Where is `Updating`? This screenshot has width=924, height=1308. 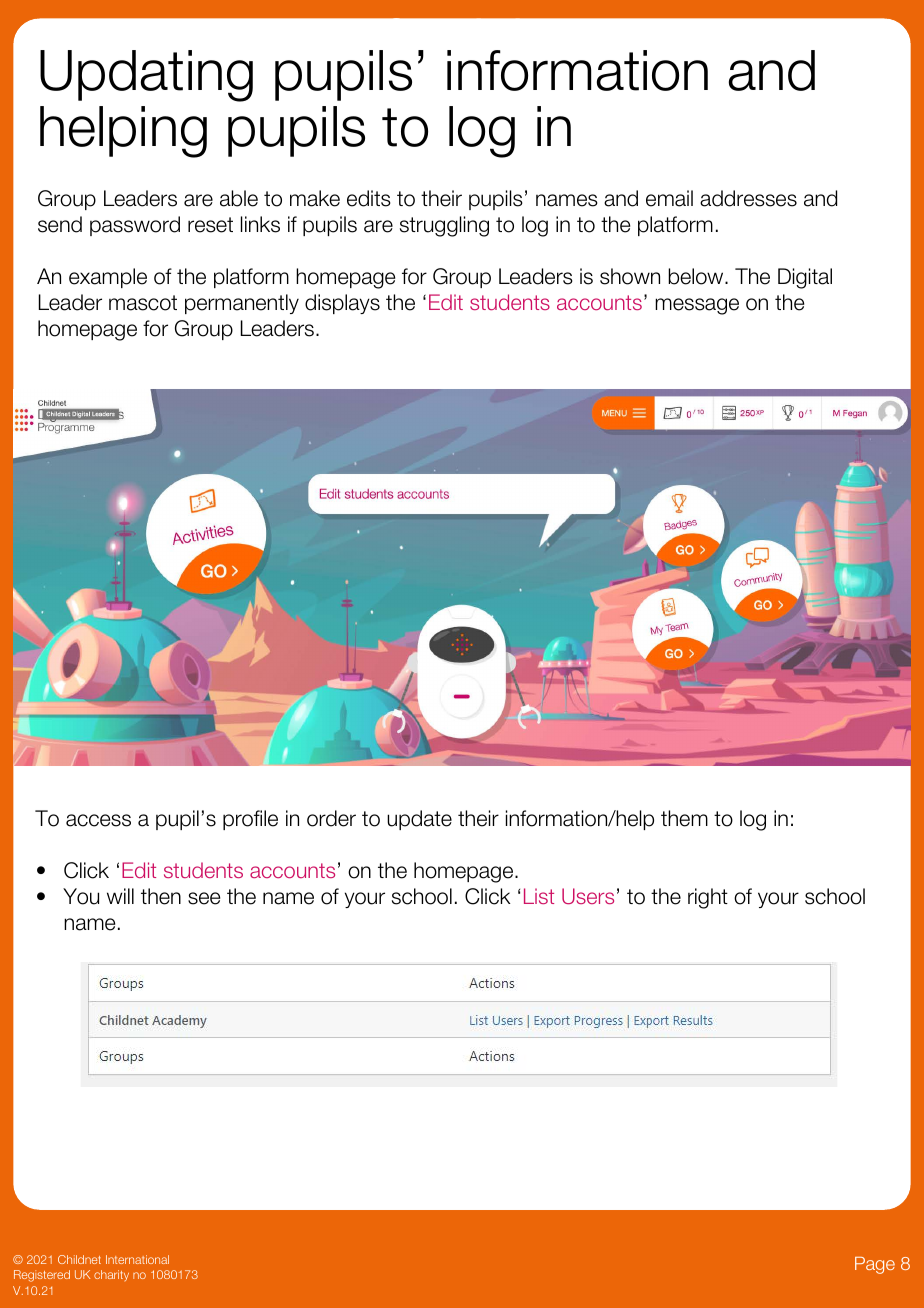
Updating is located at coordinates (146, 76).
